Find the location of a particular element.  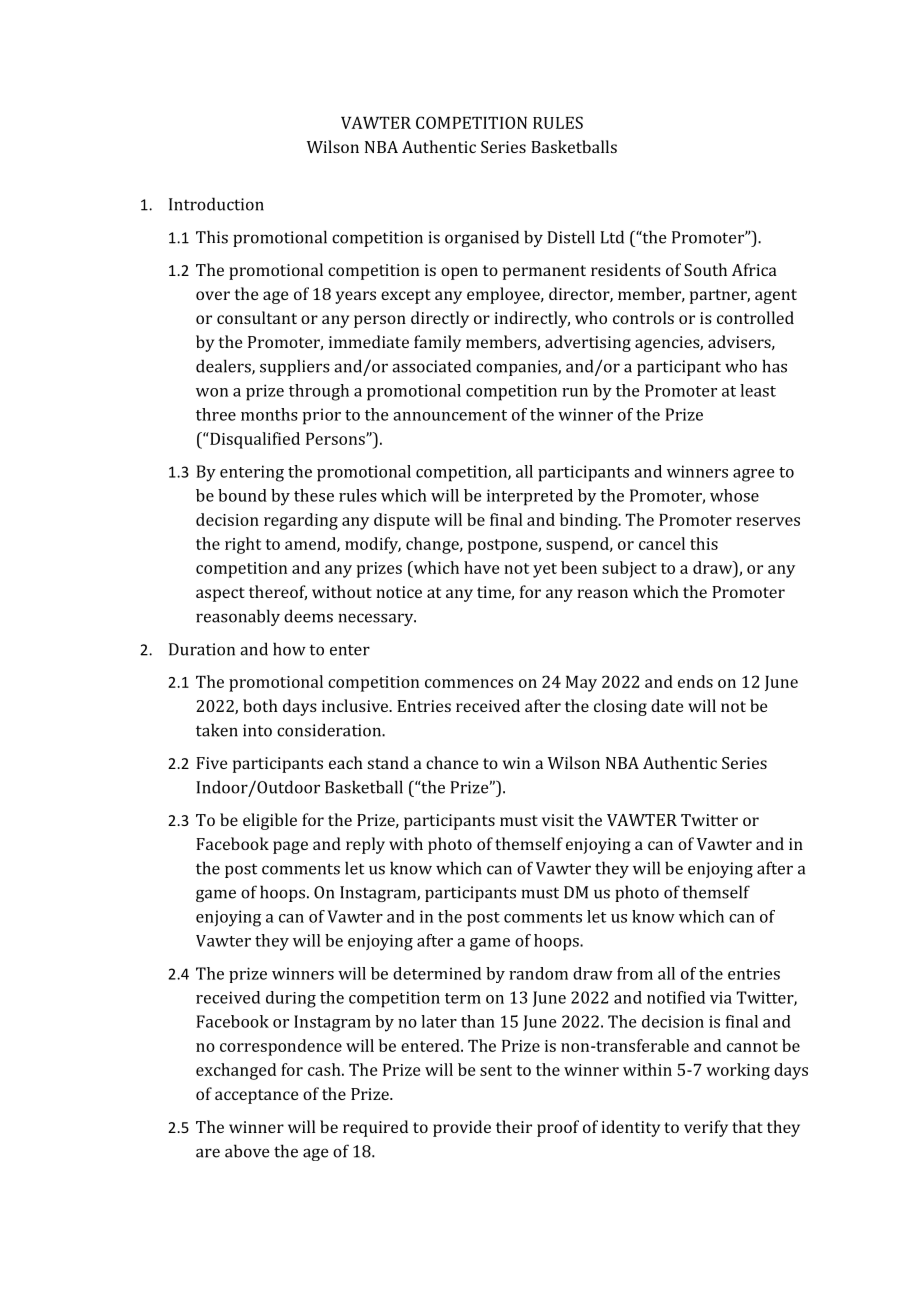

acceptance is located at coordinates (256, 1096).
